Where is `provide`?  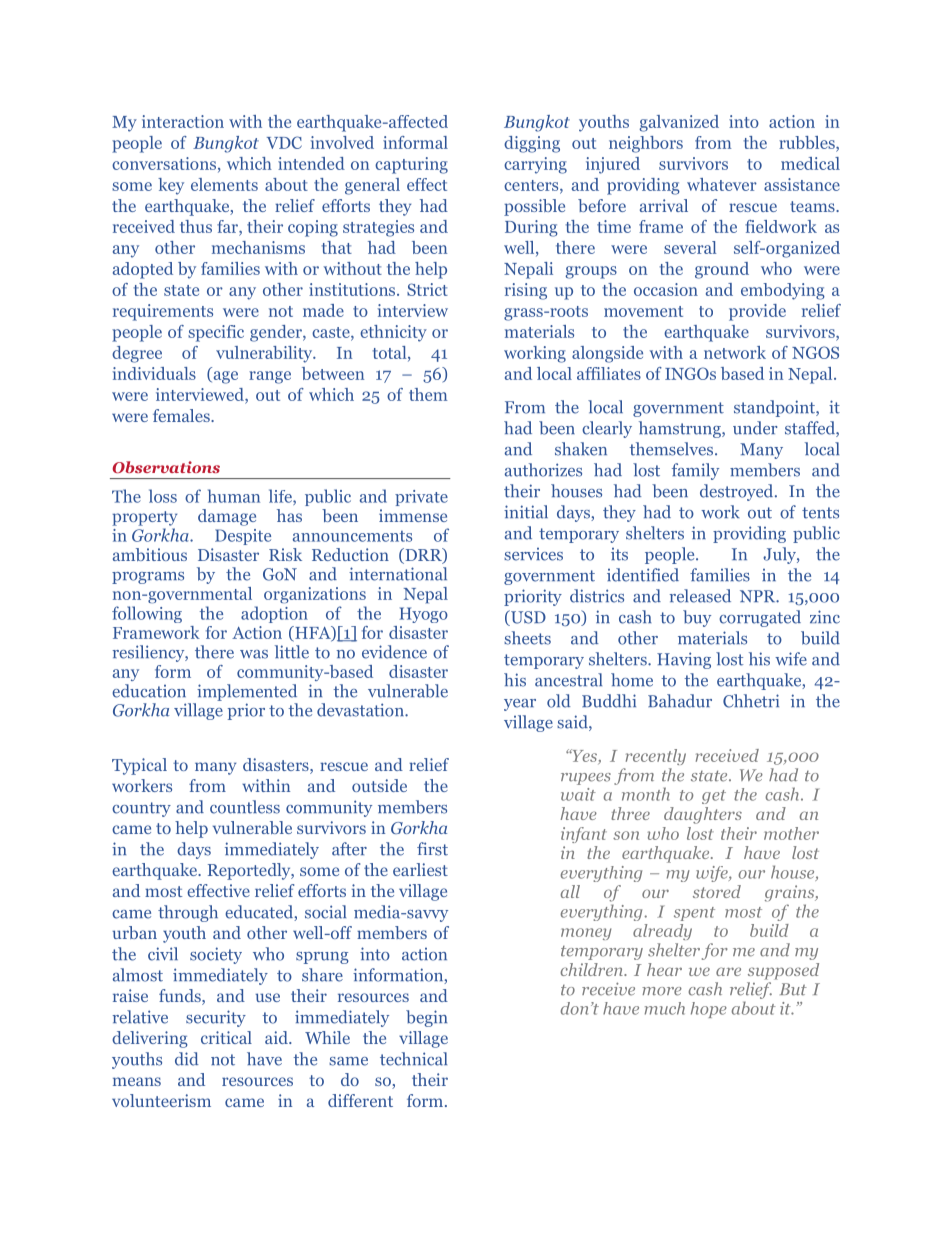
provide is located at coordinates (757, 312).
